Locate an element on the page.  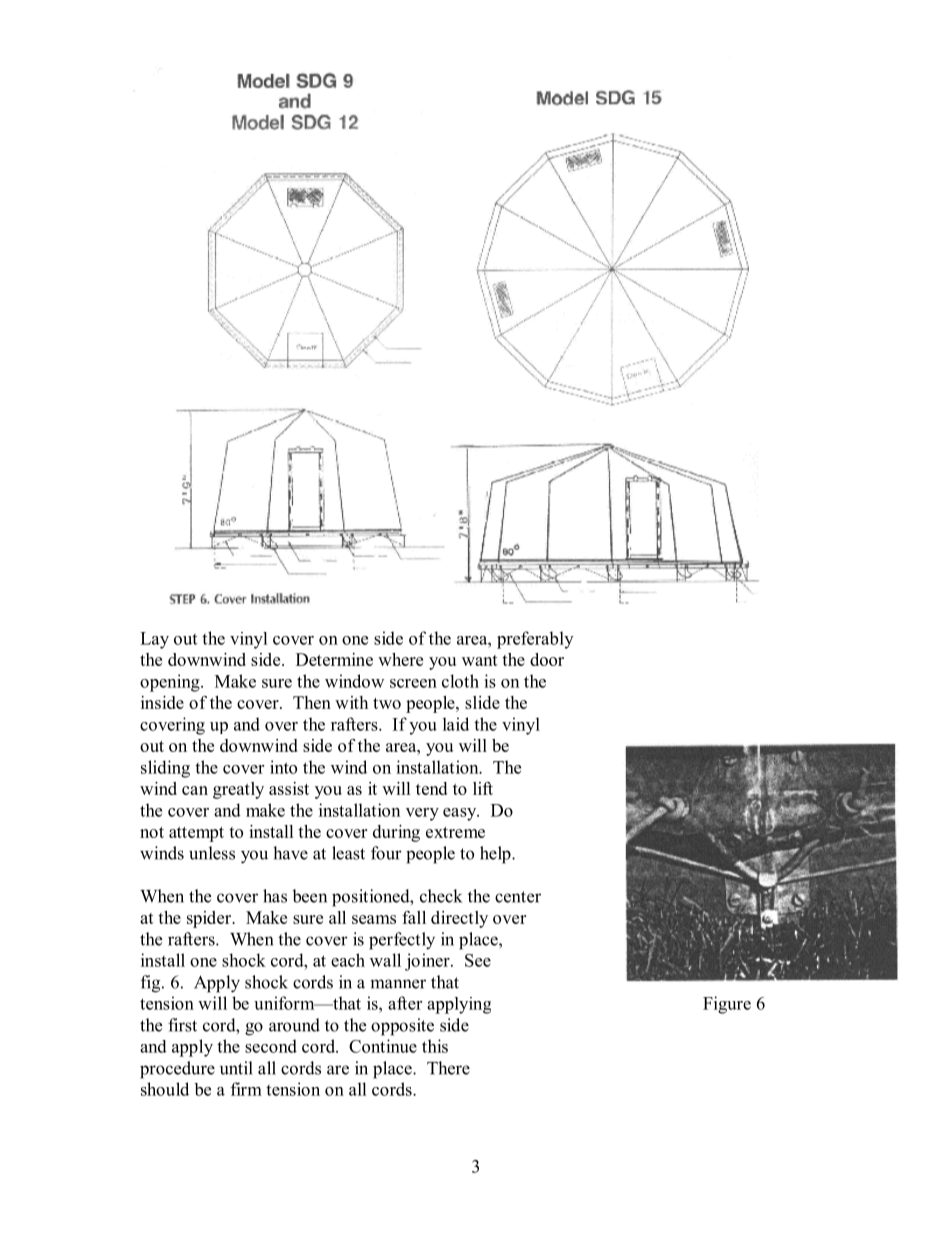
tend is located at coordinates (431, 788).
